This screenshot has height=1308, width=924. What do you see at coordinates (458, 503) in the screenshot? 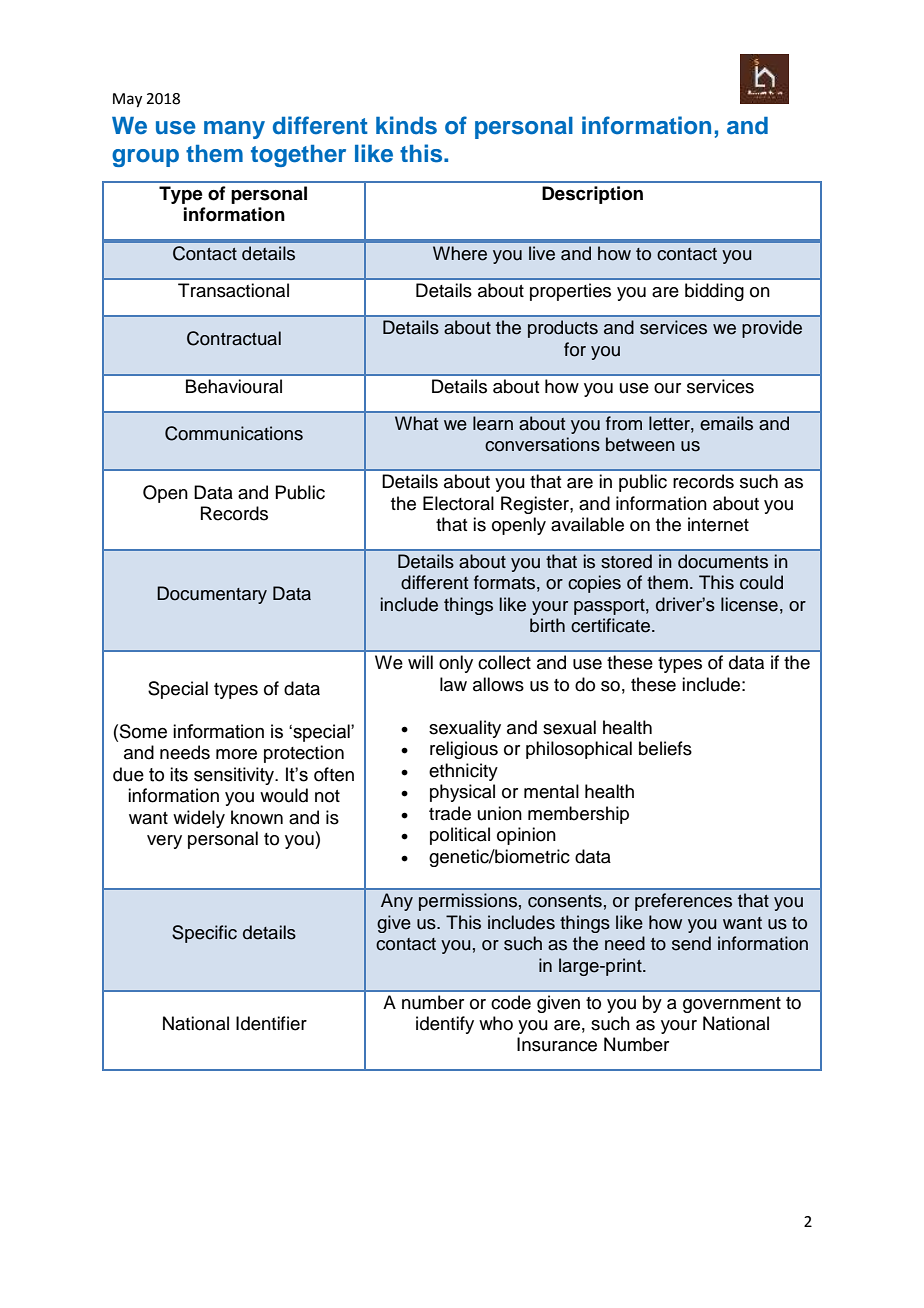
I see `Electoral` at bounding box center [458, 503].
